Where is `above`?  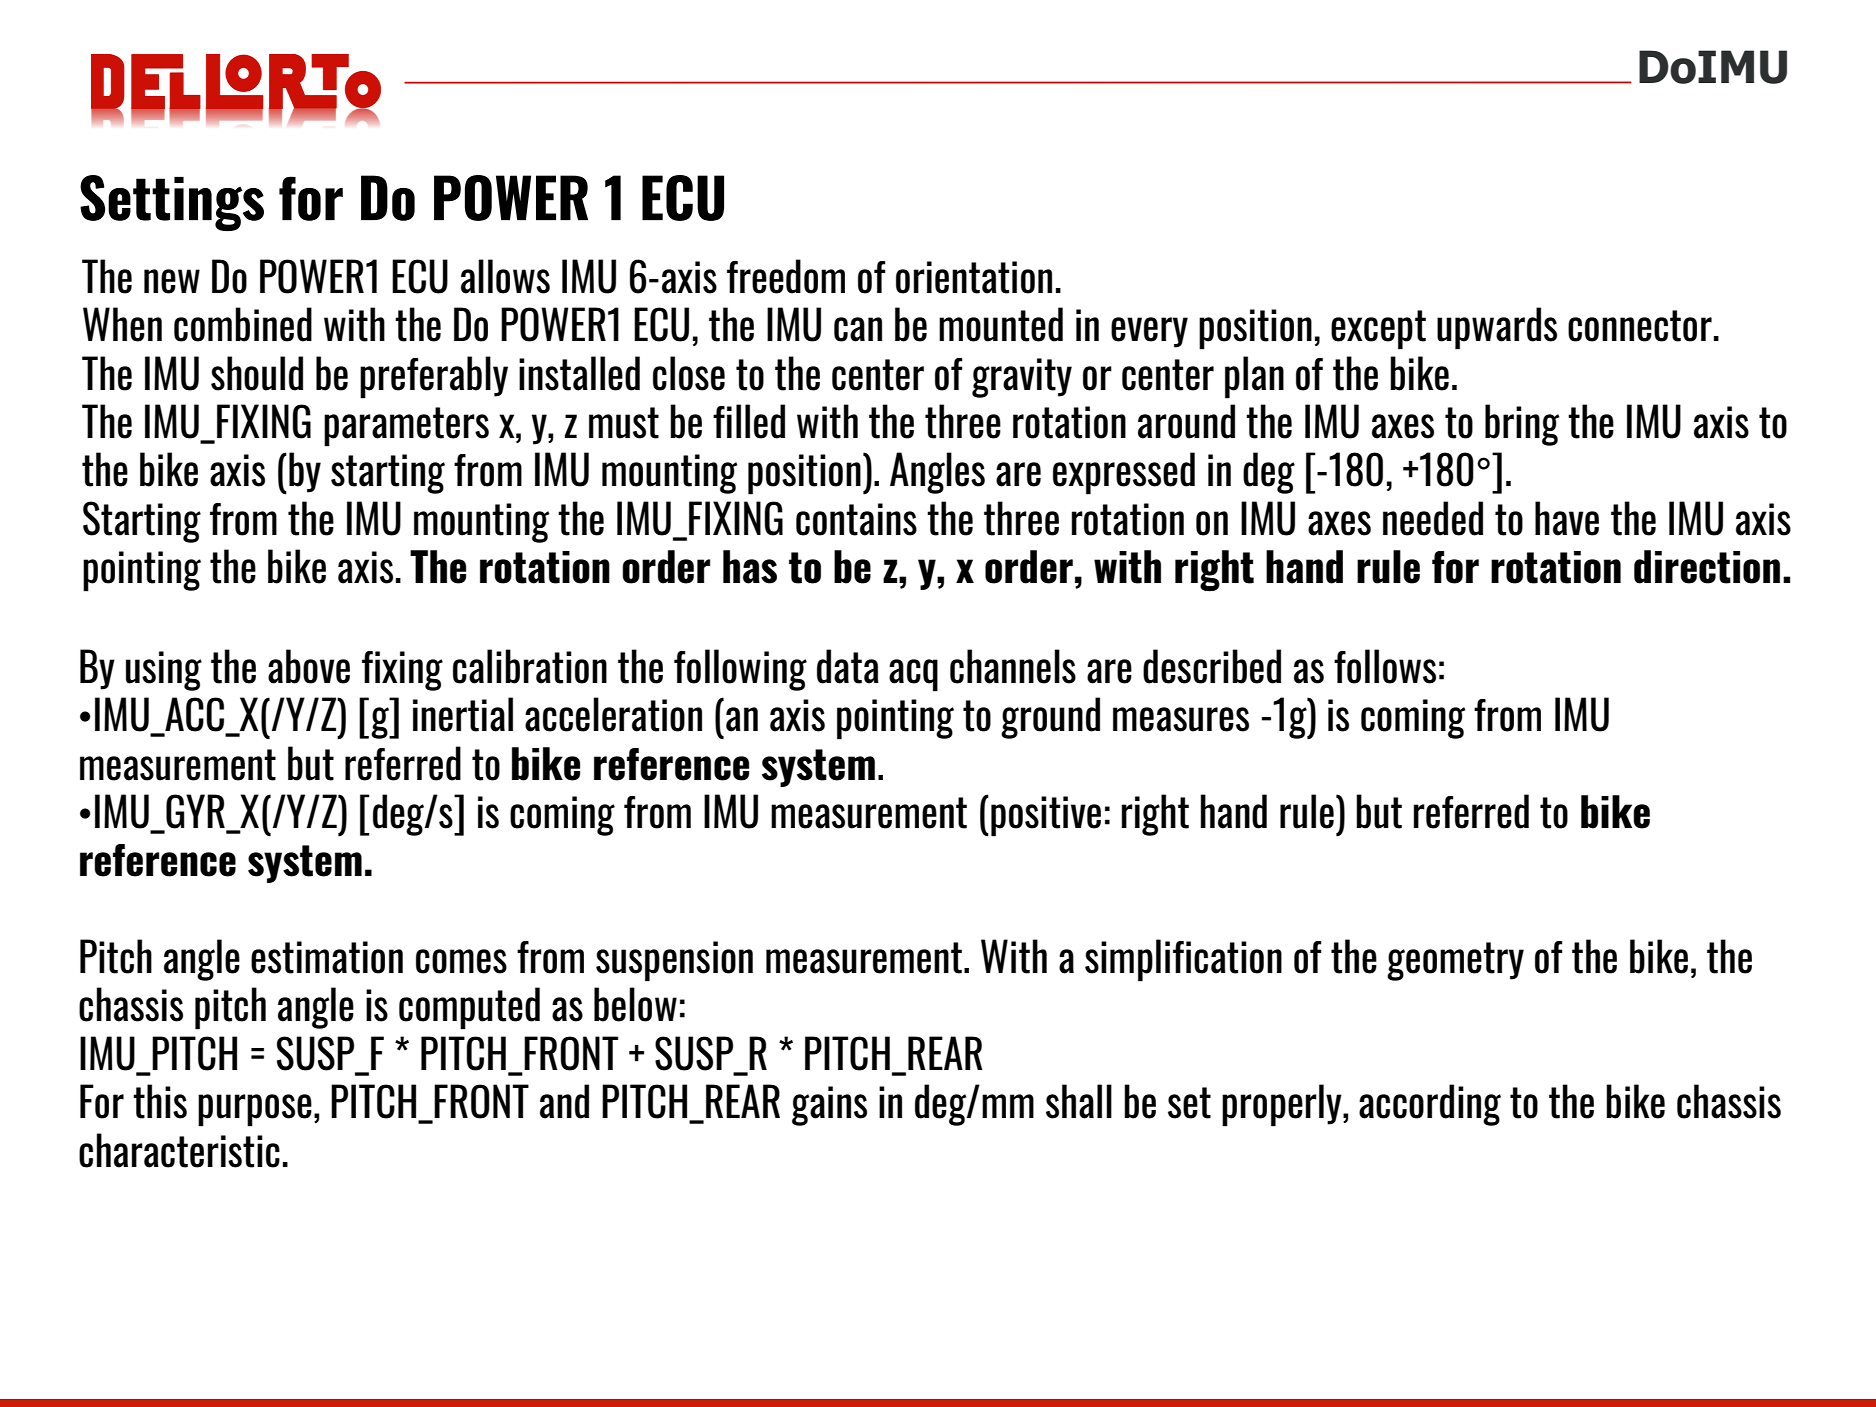
above is located at coordinates (309, 666).
